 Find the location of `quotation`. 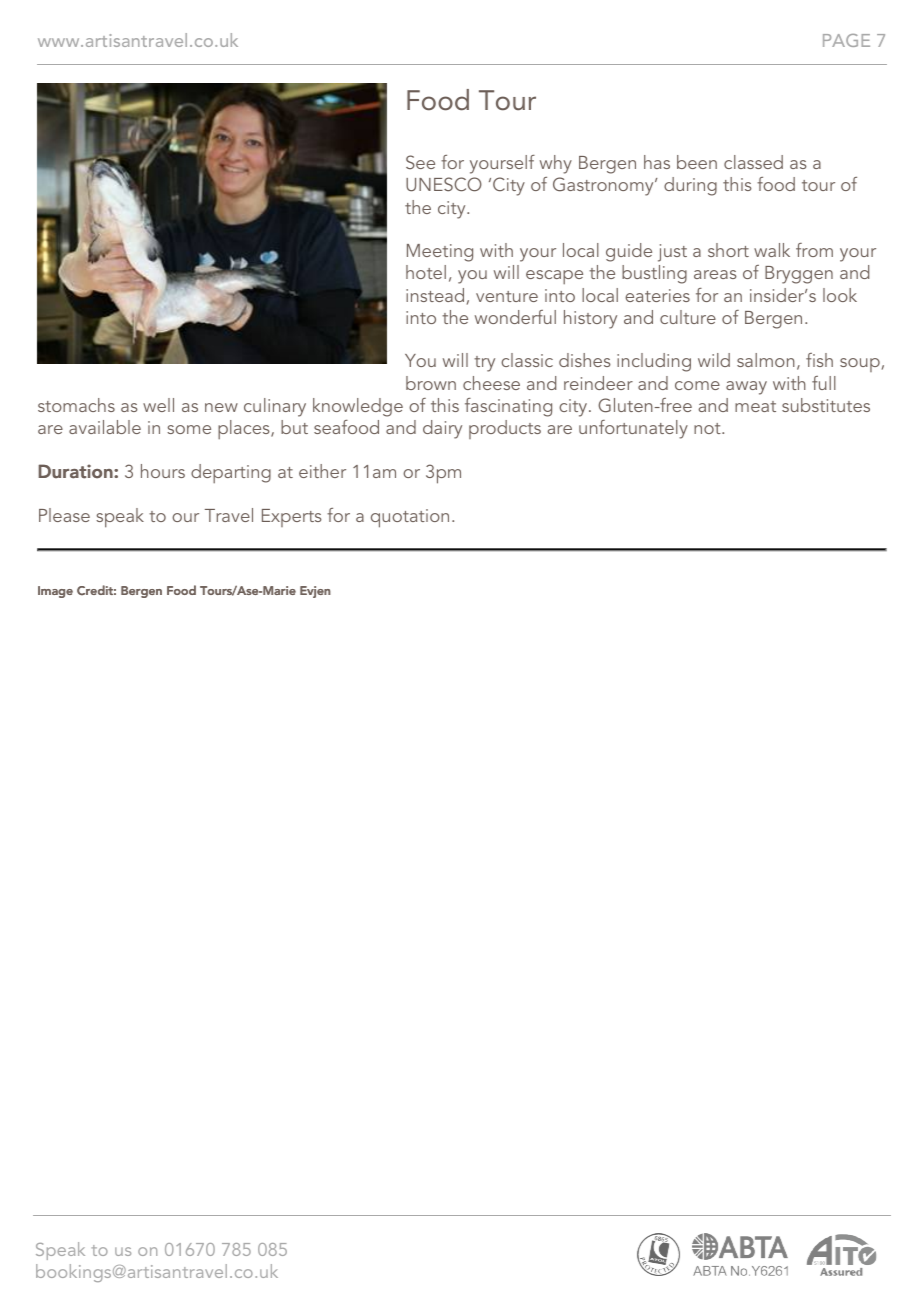

quotation is located at coordinates (410, 518).
